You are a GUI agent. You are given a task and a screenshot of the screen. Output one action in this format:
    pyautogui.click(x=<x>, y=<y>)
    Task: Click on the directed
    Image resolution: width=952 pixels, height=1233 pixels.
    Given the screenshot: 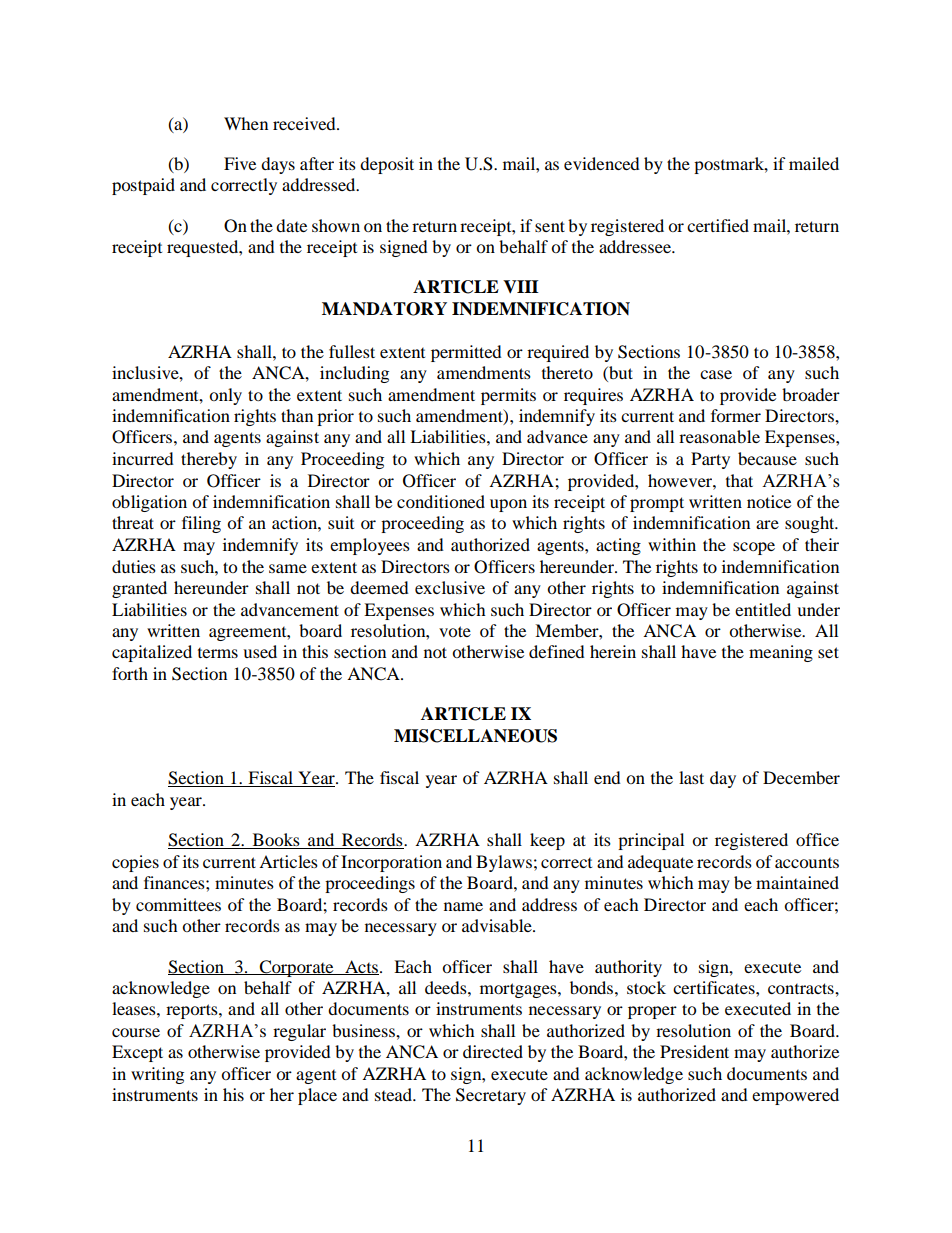 What is the action you would take?
    pyautogui.click(x=493, y=1051)
